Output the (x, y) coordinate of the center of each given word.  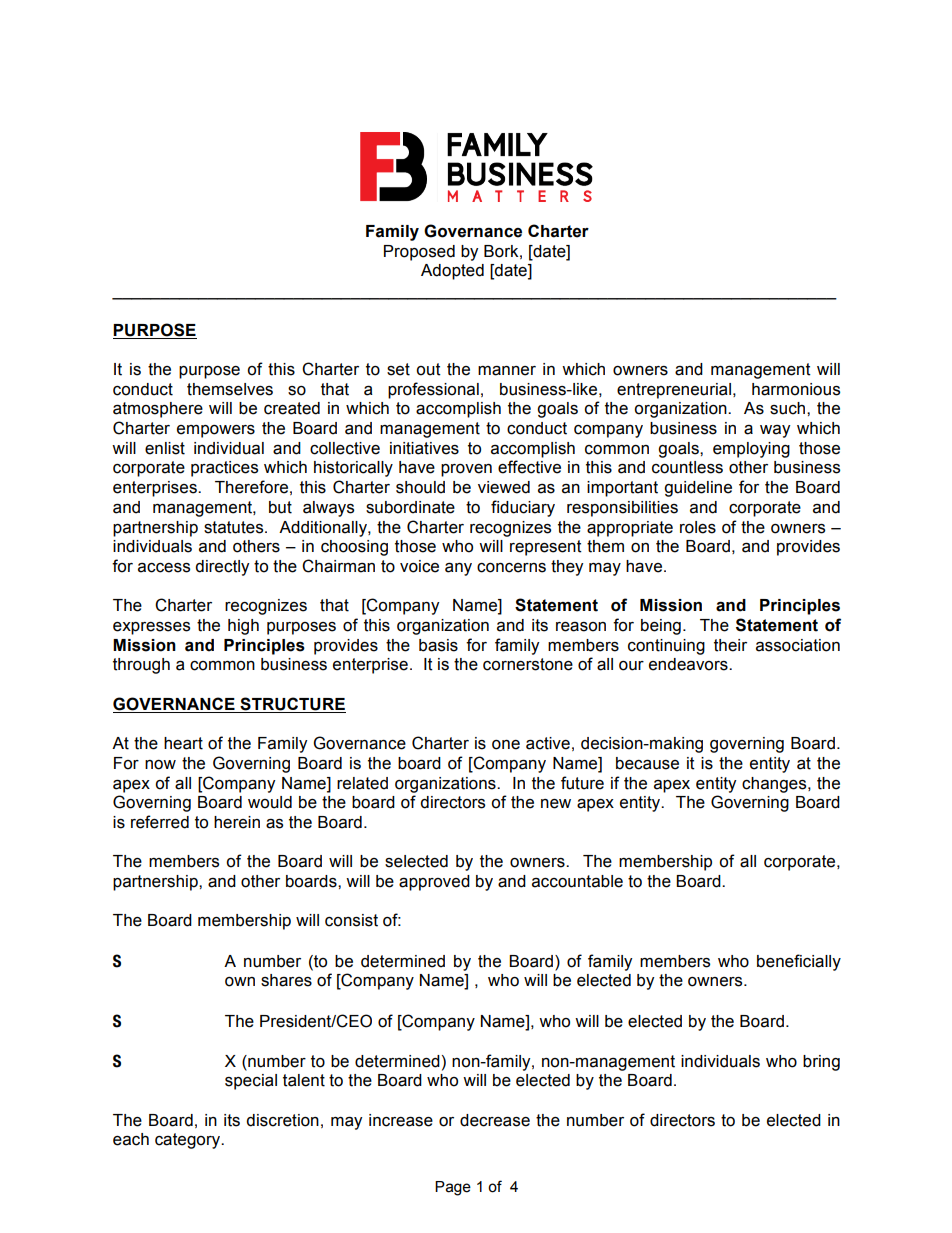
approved (434, 883)
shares (286, 980)
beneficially (799, 962)
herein (237, 822)
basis (438, 645)
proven (466, 470)
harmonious (796, 389)
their (730, 645)
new (556, 804)
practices (224, 469)
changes (775, 785)
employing (751, 450)
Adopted (452, 272)
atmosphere (158, 410)
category (189, 1141)
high (243, 627)
